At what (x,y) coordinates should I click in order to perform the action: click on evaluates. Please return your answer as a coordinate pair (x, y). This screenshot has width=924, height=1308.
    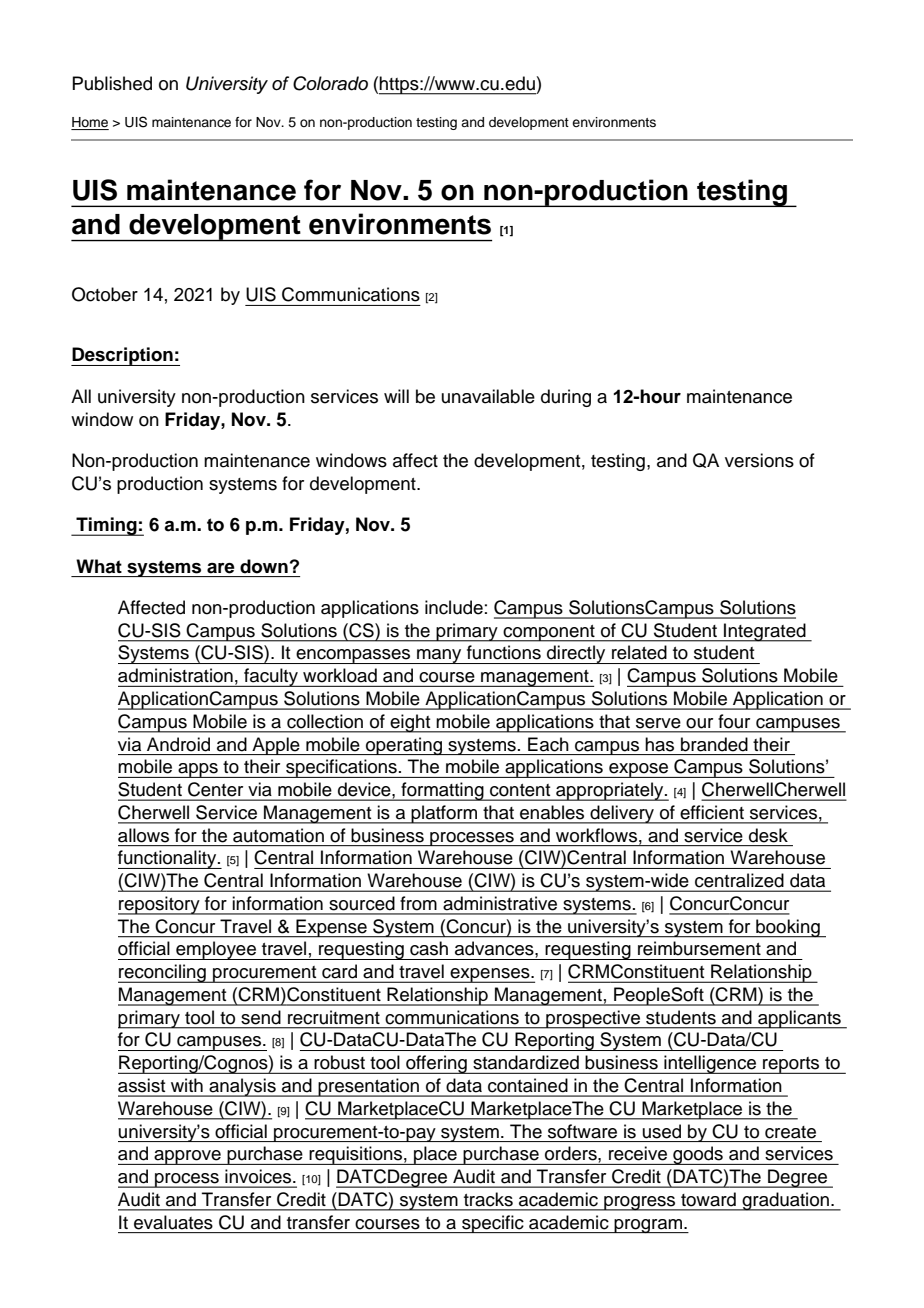
    Looking at the image, I should click on (173, 1222).
